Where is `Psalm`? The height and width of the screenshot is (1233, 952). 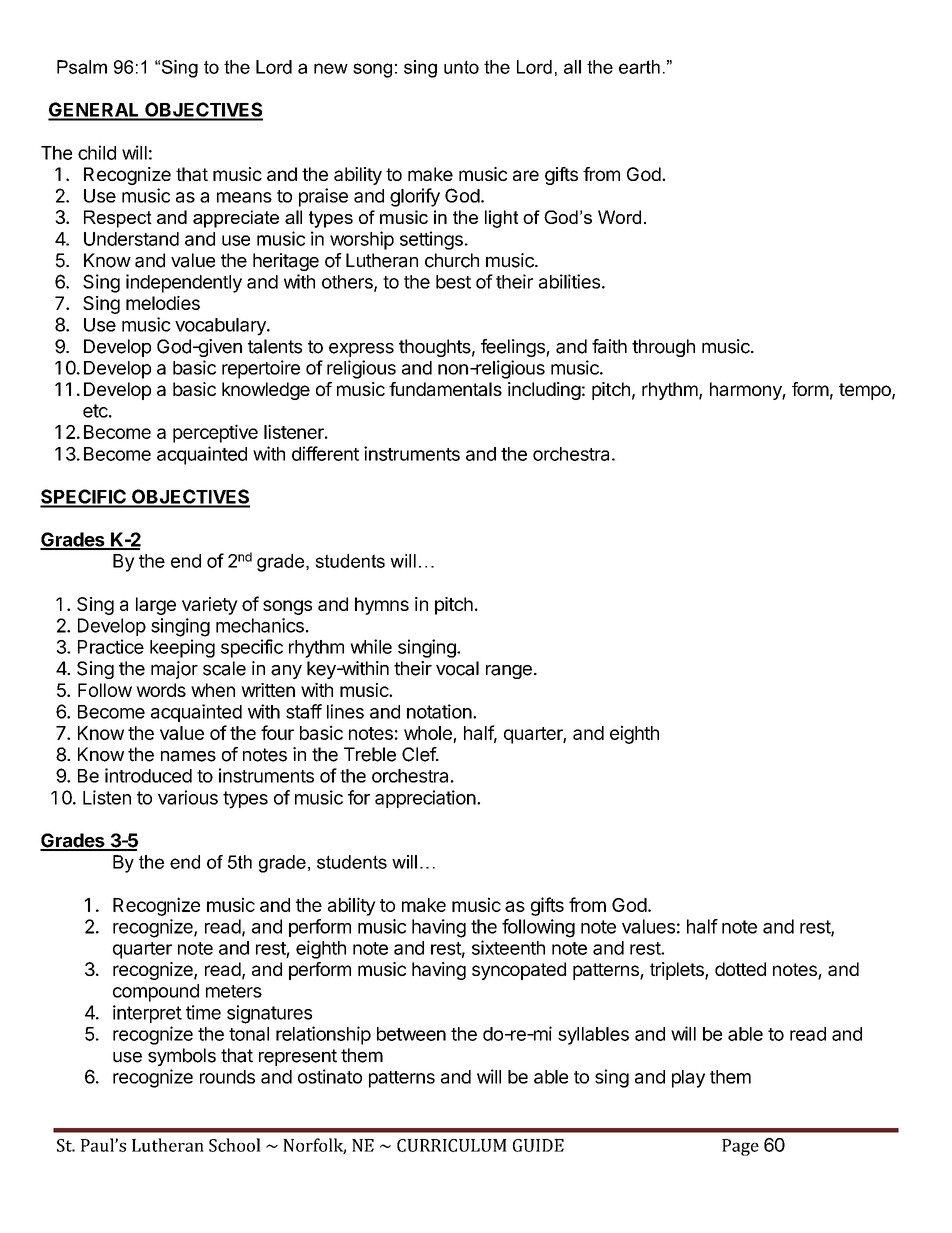 Psalm is located at coordinates (82, 67).
